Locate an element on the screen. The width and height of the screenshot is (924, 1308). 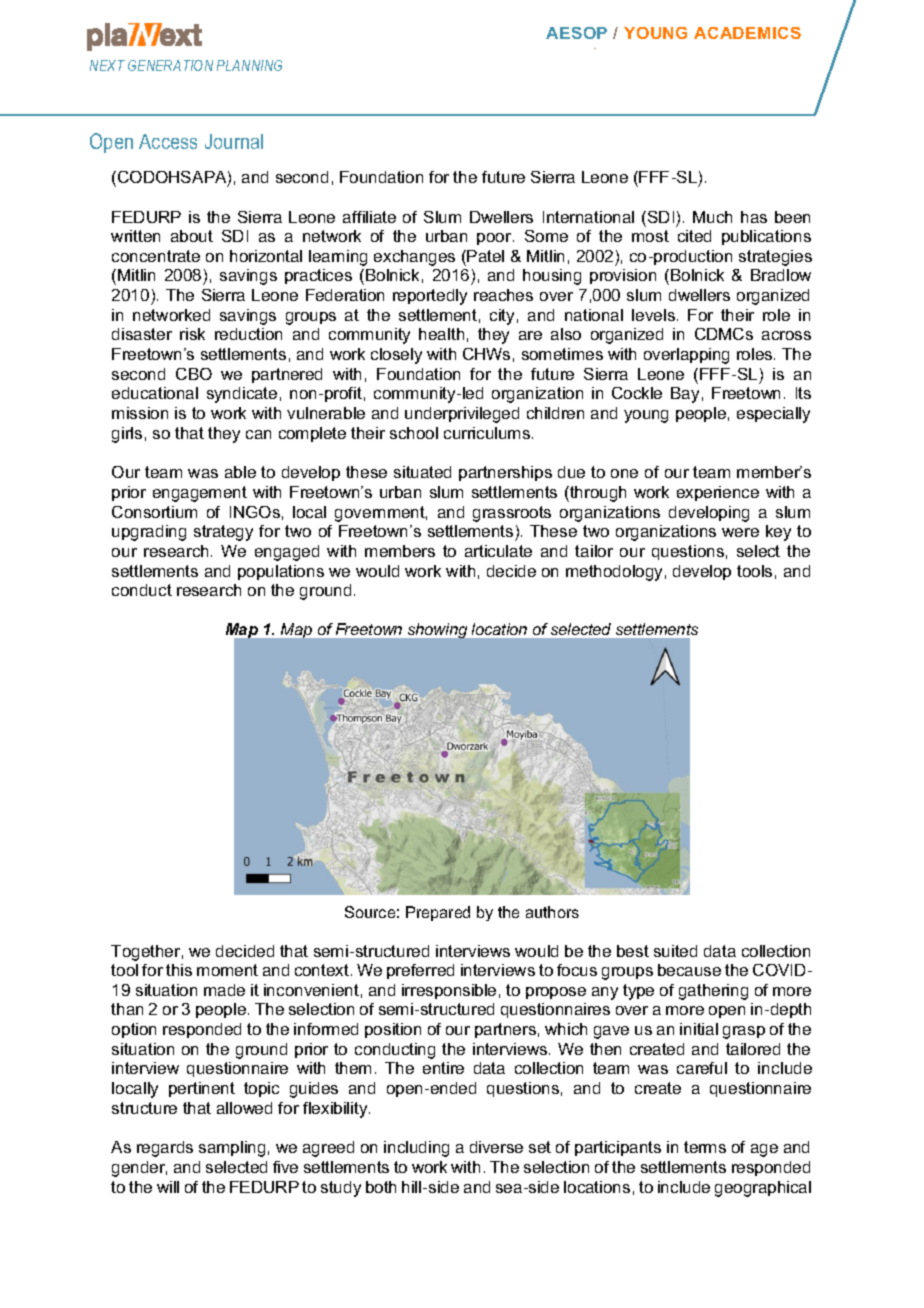
populations is located at coordinates (281, 572).
